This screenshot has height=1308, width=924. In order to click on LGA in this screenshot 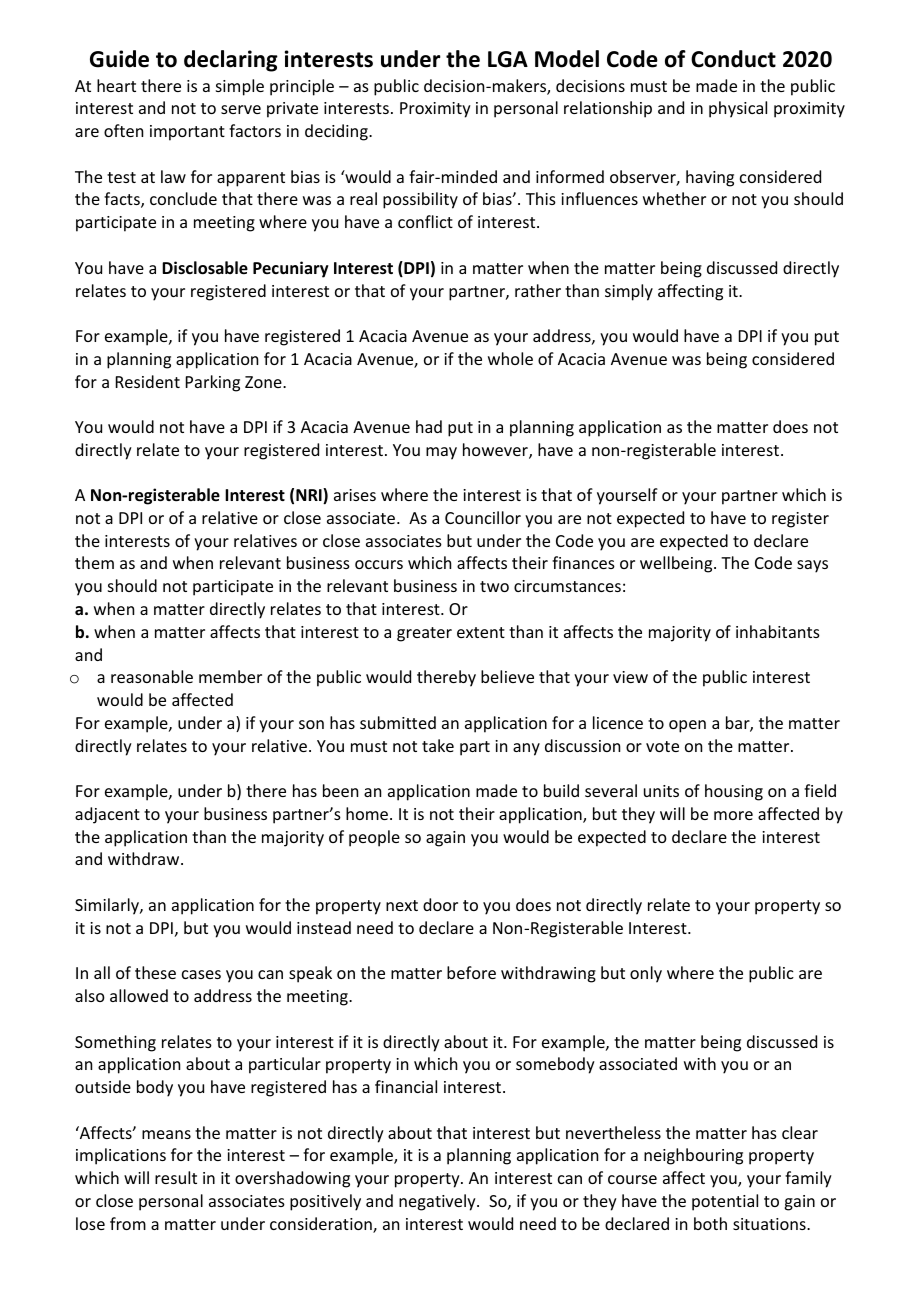, I will do `click(508, 59)`.
